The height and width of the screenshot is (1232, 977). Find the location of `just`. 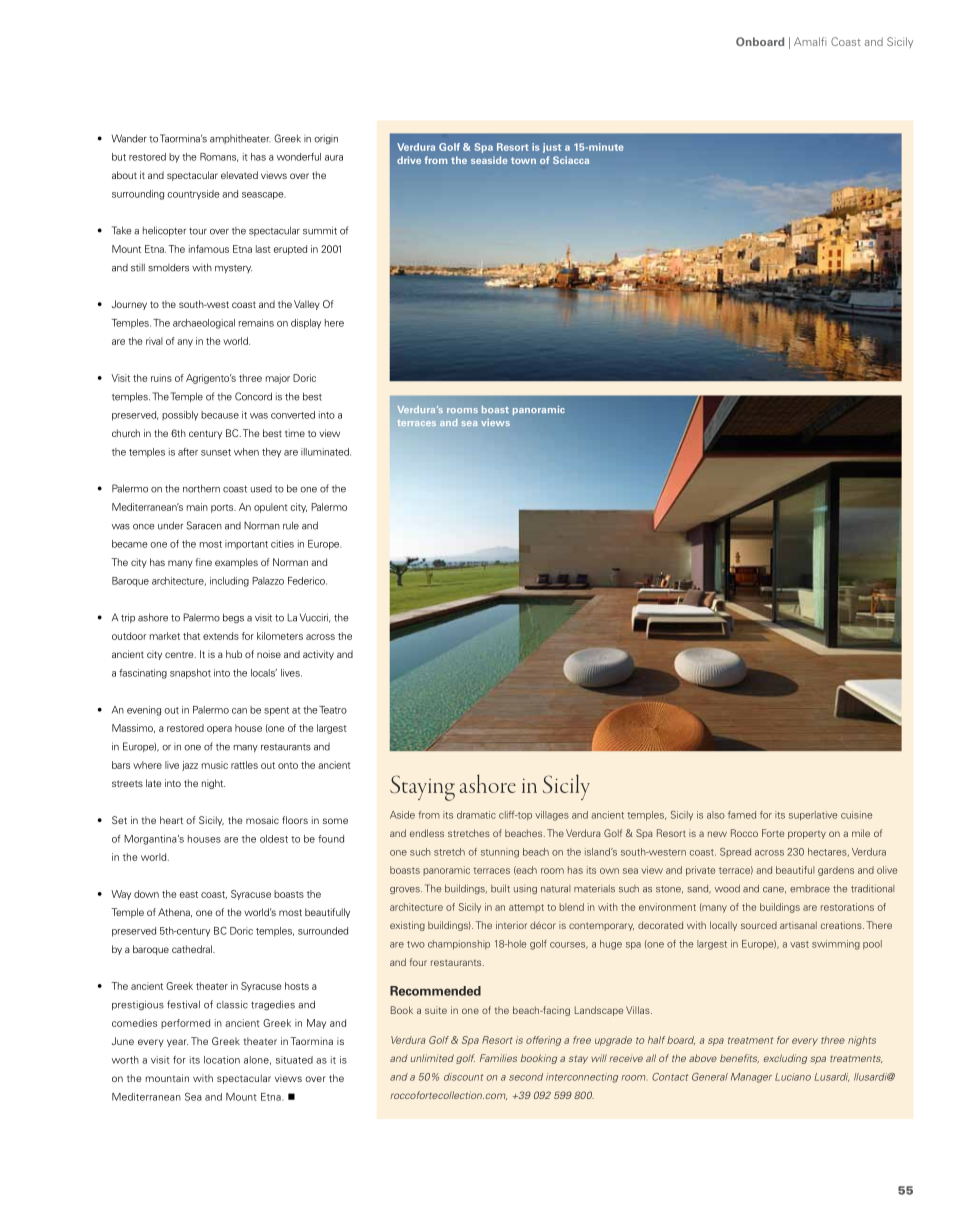

just is located at coordinates (552, 148).
